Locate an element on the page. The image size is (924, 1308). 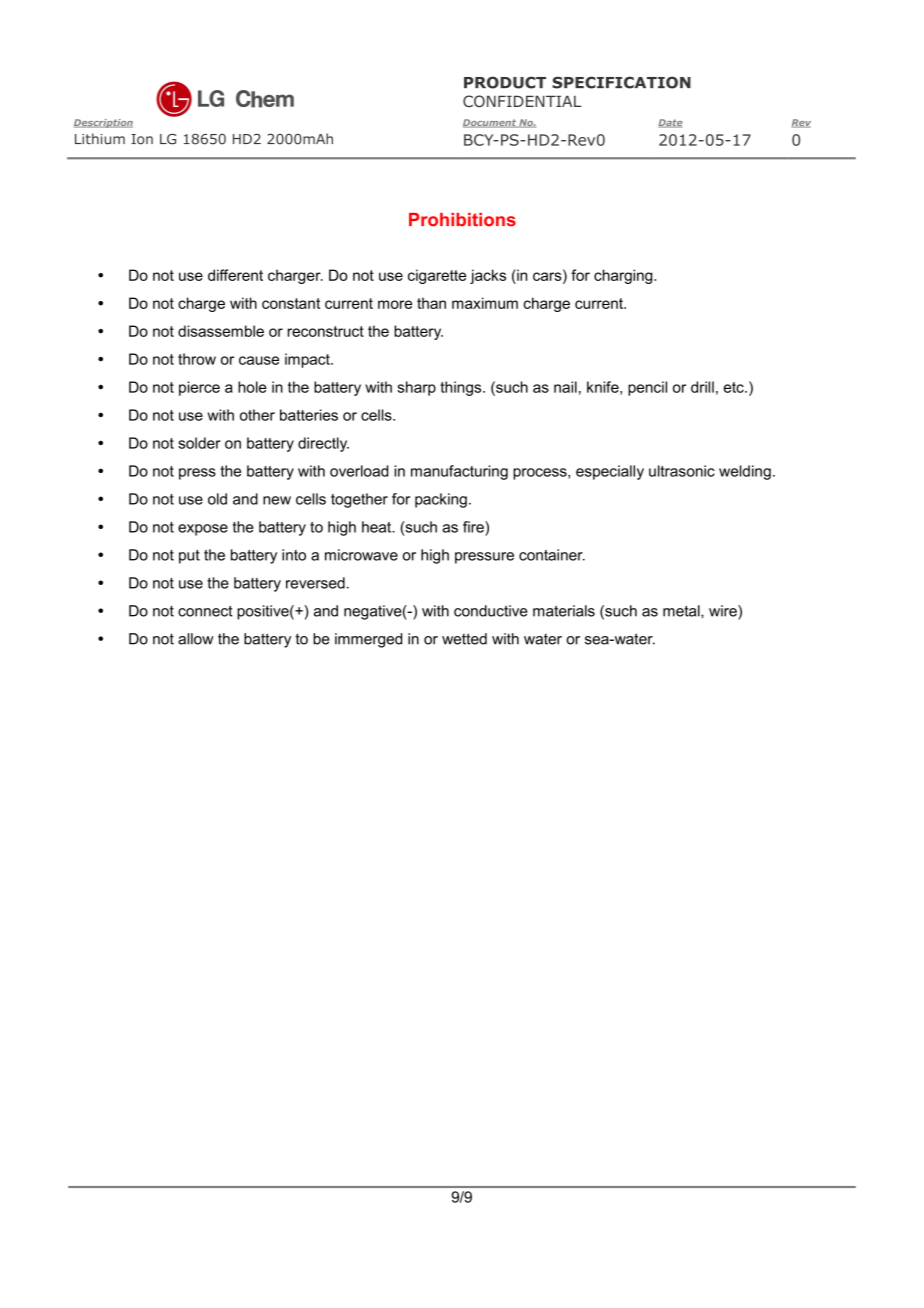
charging is located at coordinates (624, 276).
